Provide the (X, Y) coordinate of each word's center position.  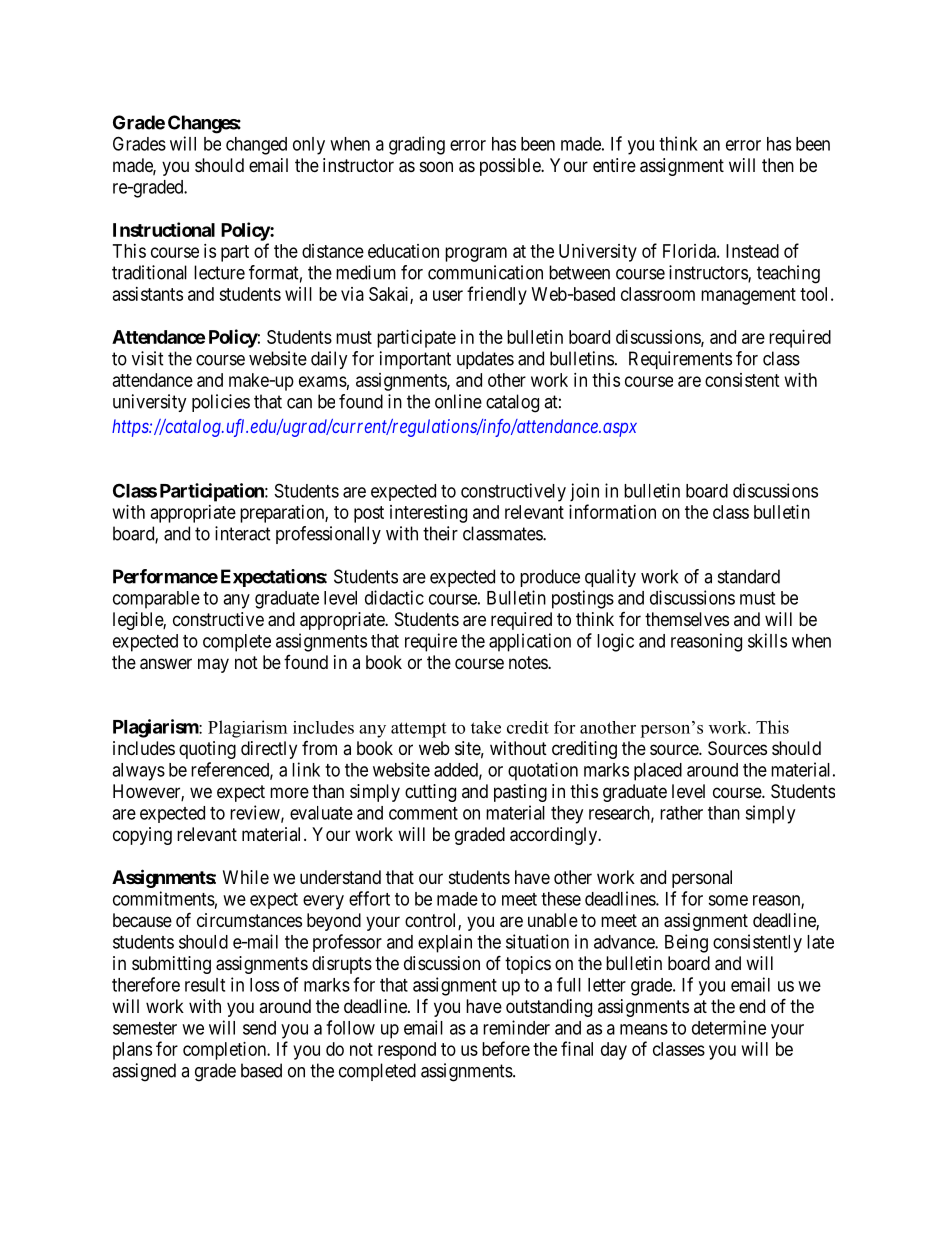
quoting (207, 750)
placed (658, 772)
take (486, 727)
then (778, 165)
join (584, 492)
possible (511, 167)
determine (729, 1027)
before (506, 1048)
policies (221, 403)
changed (256, 146)
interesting (428, 514)
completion (226, 1051)
